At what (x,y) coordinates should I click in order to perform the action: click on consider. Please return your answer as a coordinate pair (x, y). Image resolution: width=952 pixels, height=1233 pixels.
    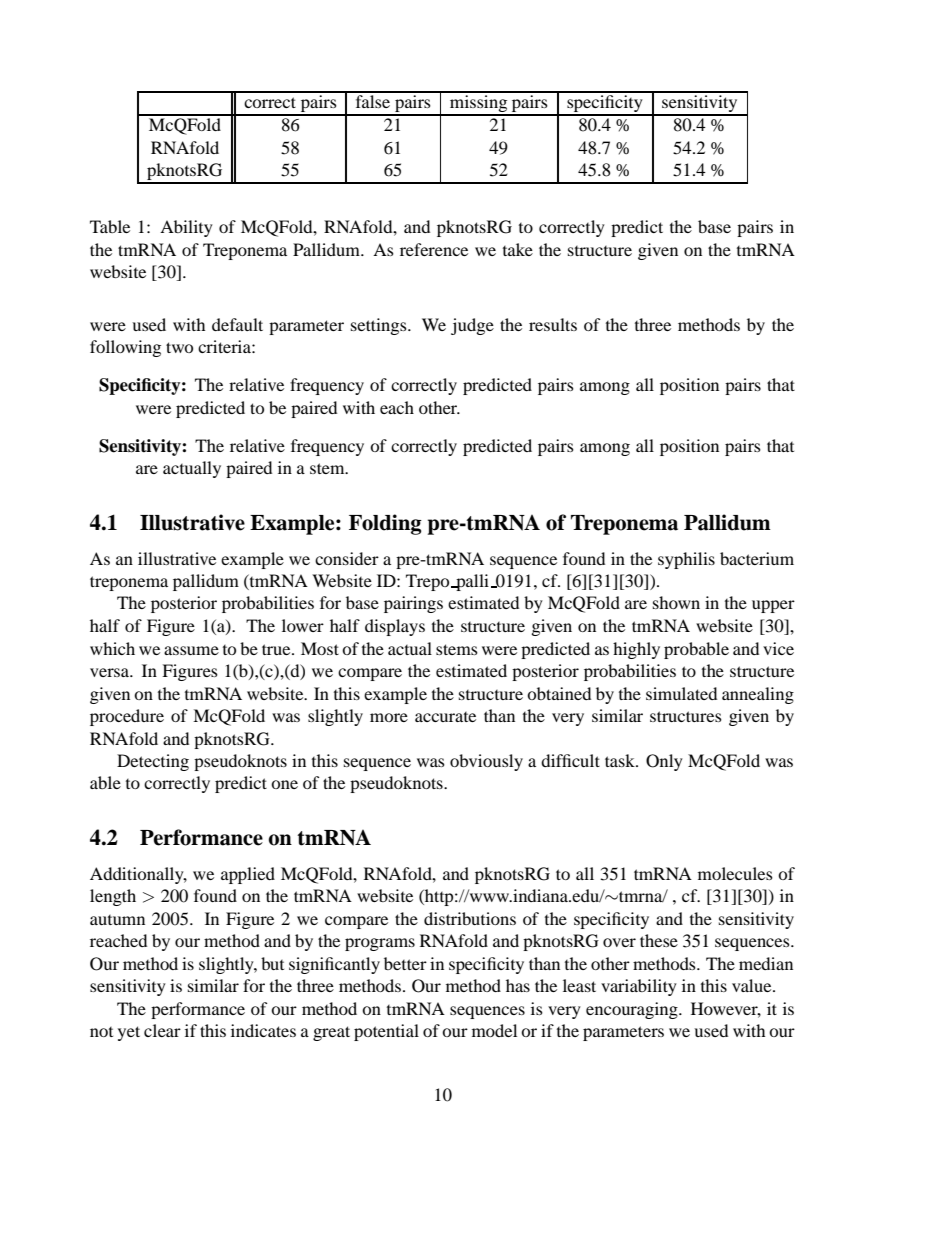
    Looking at the image, I should click on (347, 558).
